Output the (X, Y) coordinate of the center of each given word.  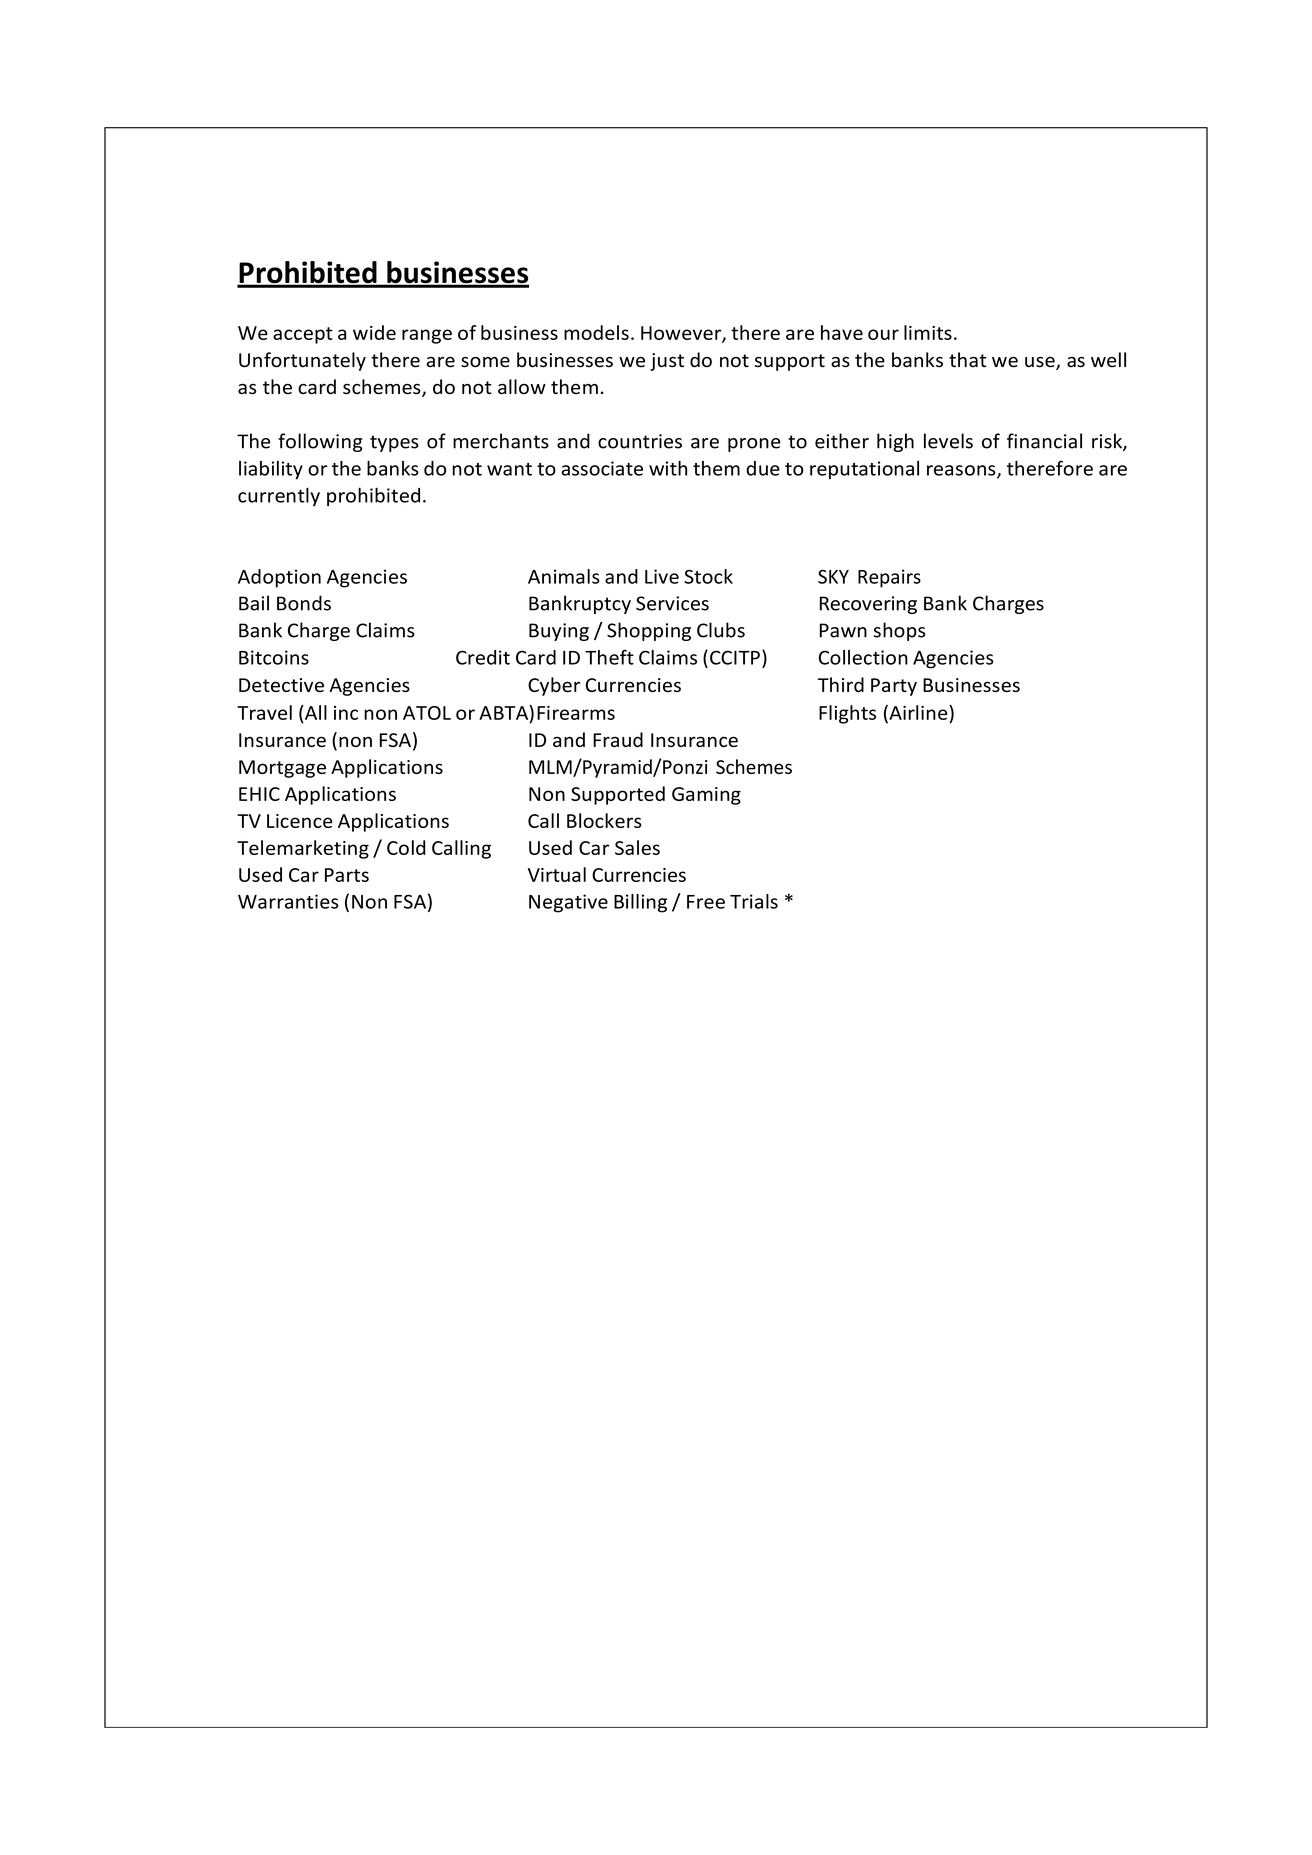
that (967, 359)
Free (706, 902)
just (667, 362)
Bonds (304, 603)
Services (672, 603)
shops (899, 631)
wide (374, 332)
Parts (347, 875)
